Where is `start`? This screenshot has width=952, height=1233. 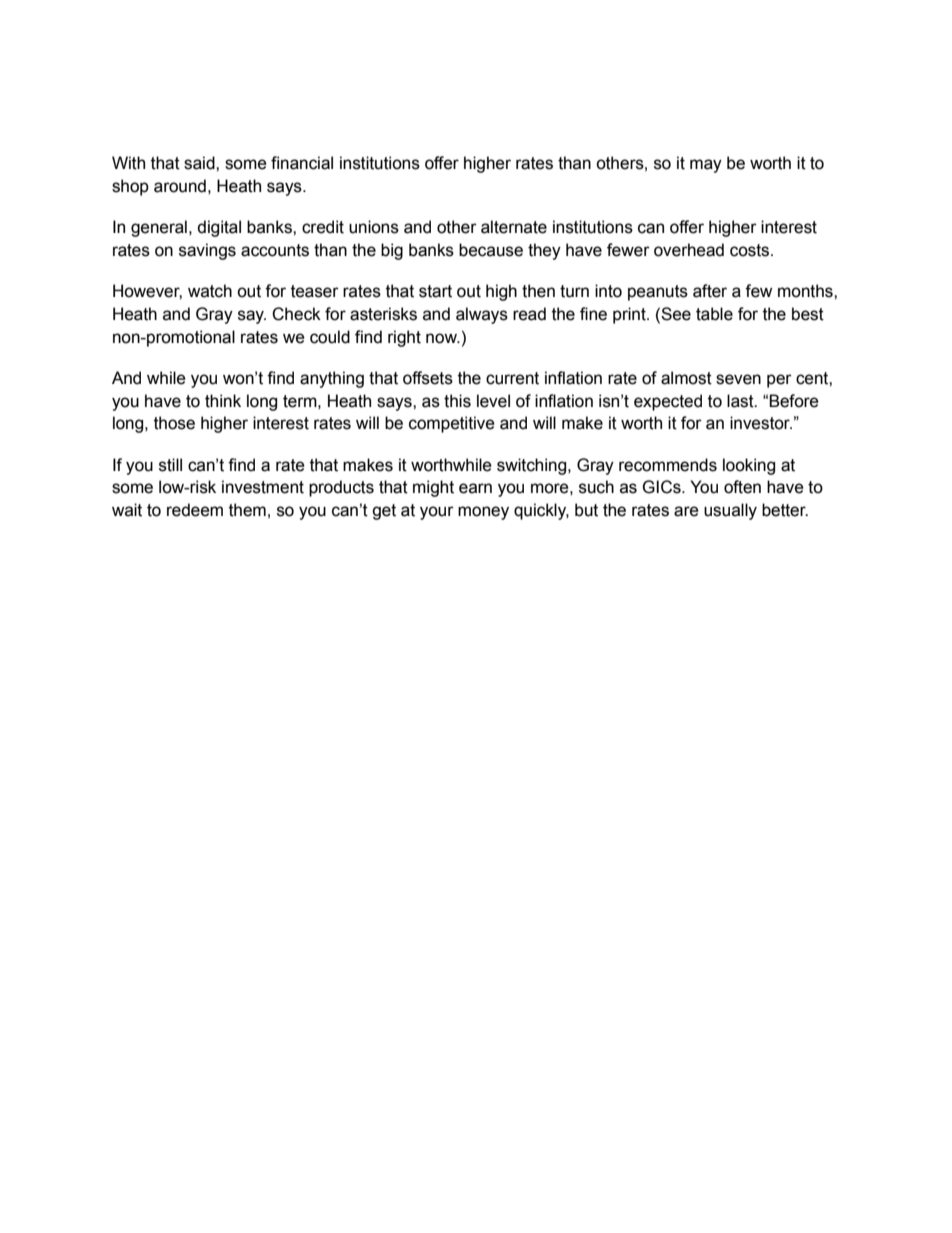 start is located at coordinates (435, 291).
